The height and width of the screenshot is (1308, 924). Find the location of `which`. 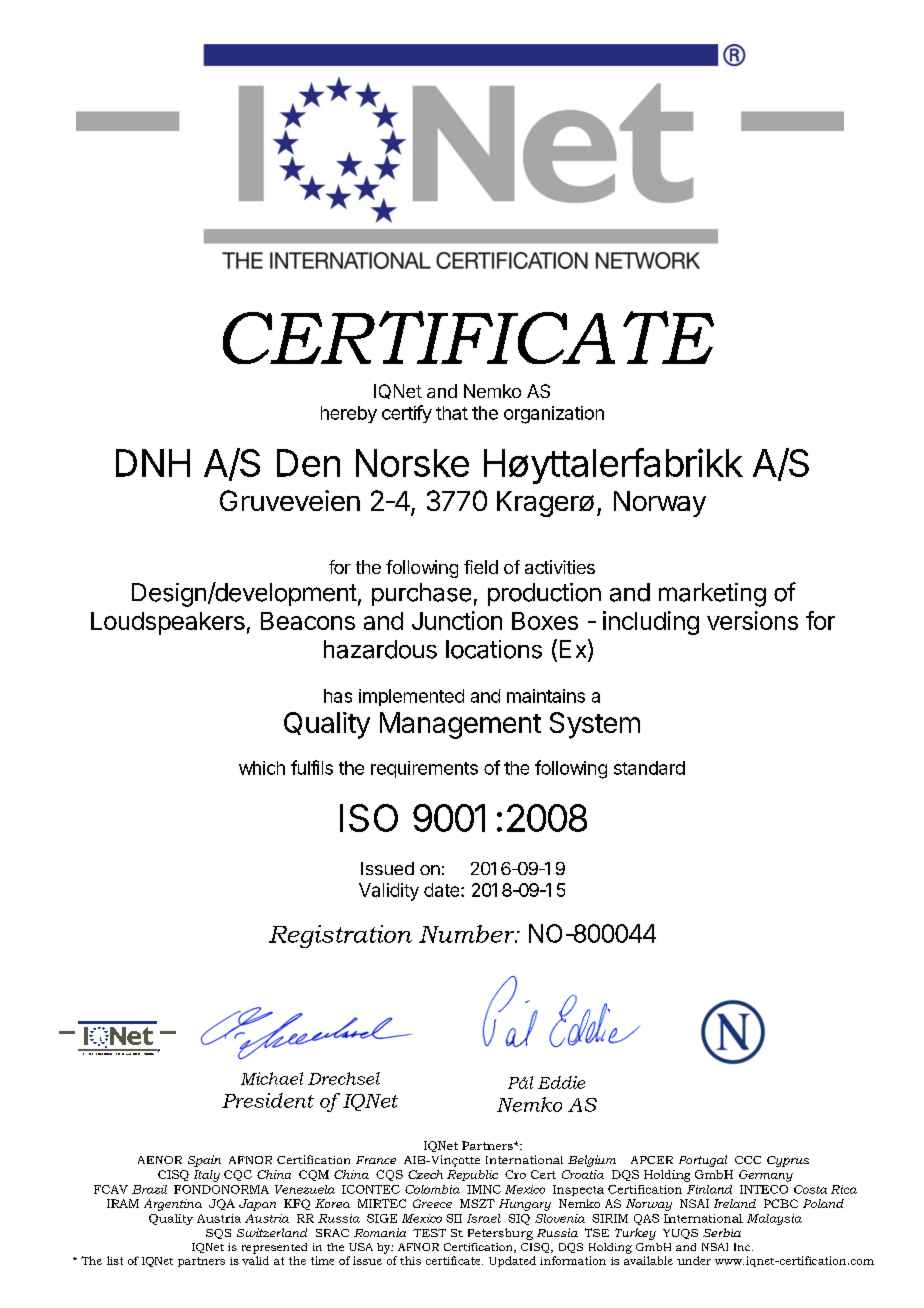

which is located at coordinates (262, 768).
